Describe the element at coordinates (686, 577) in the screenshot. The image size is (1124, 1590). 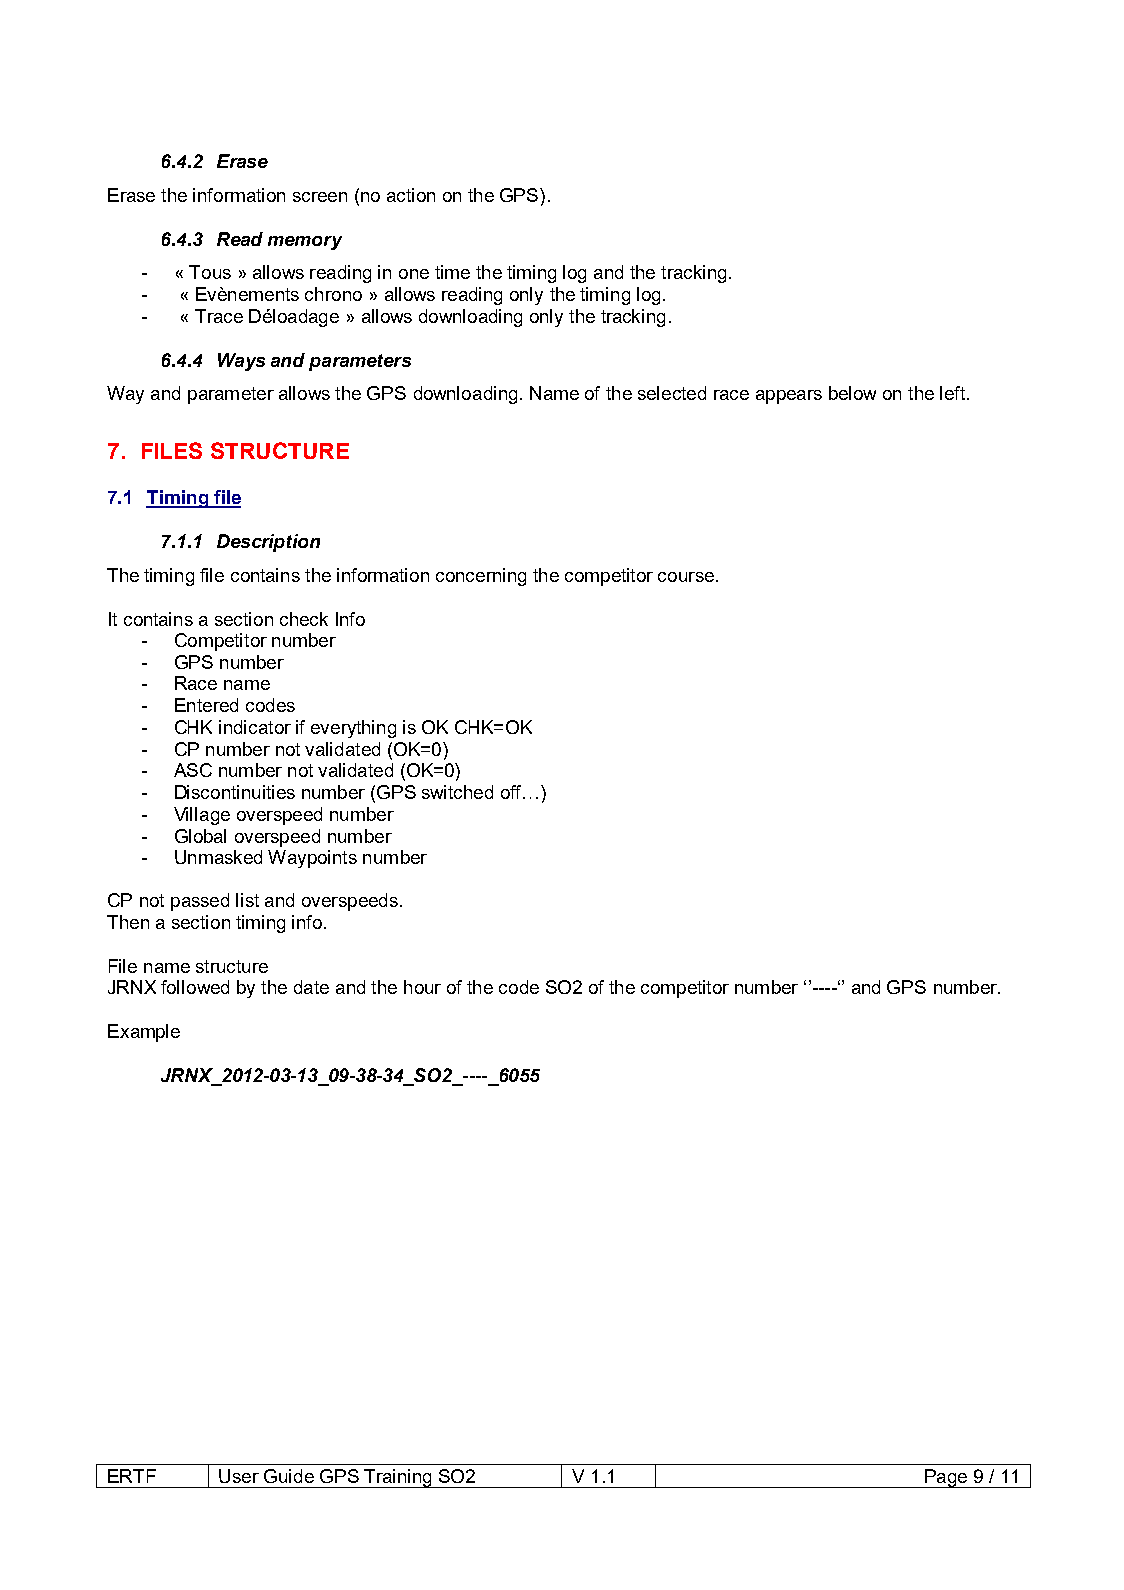
I see `course` at that location.
